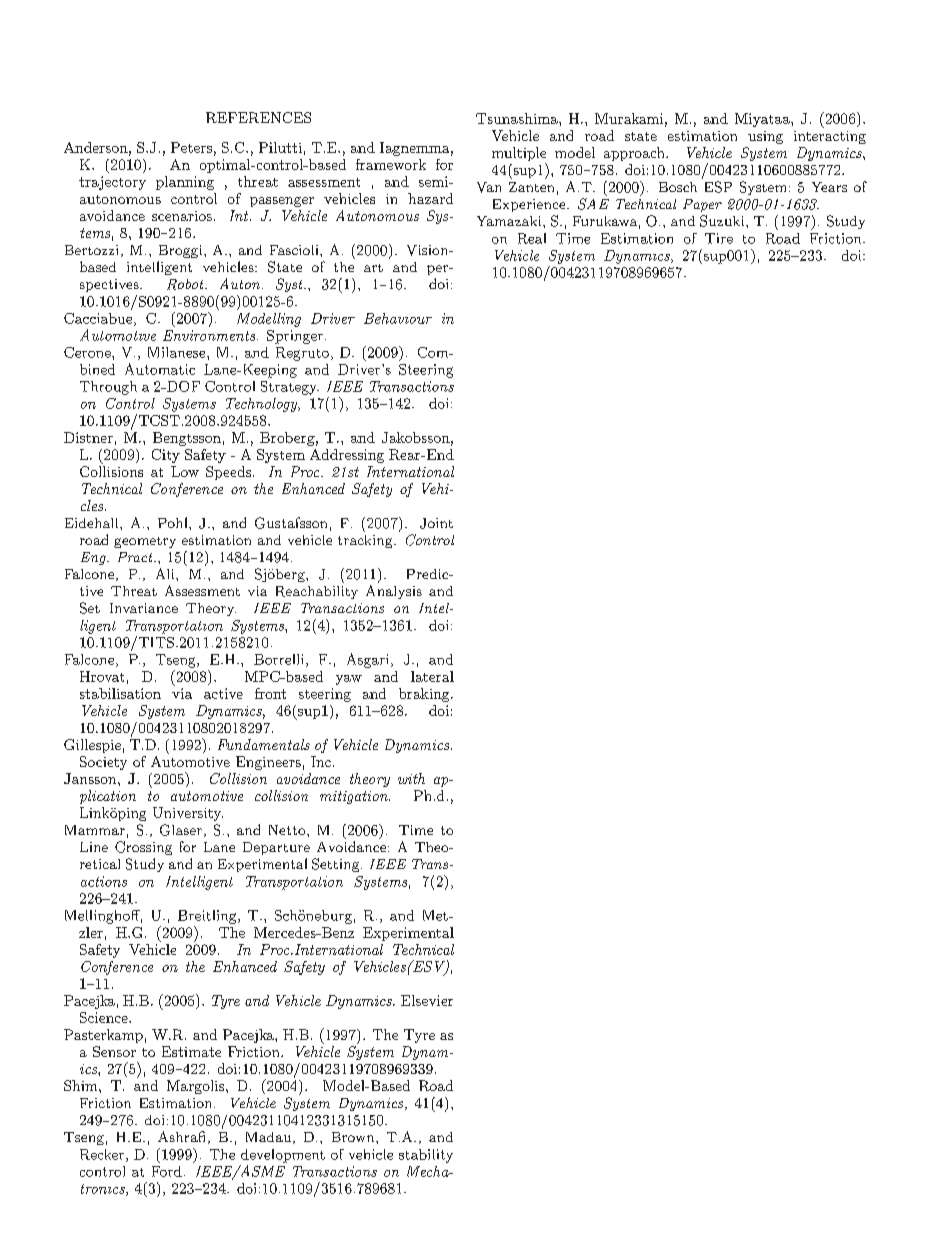 The height and width of the image is (1233, 952). I want to click on Ford, so click(167, 1171).
